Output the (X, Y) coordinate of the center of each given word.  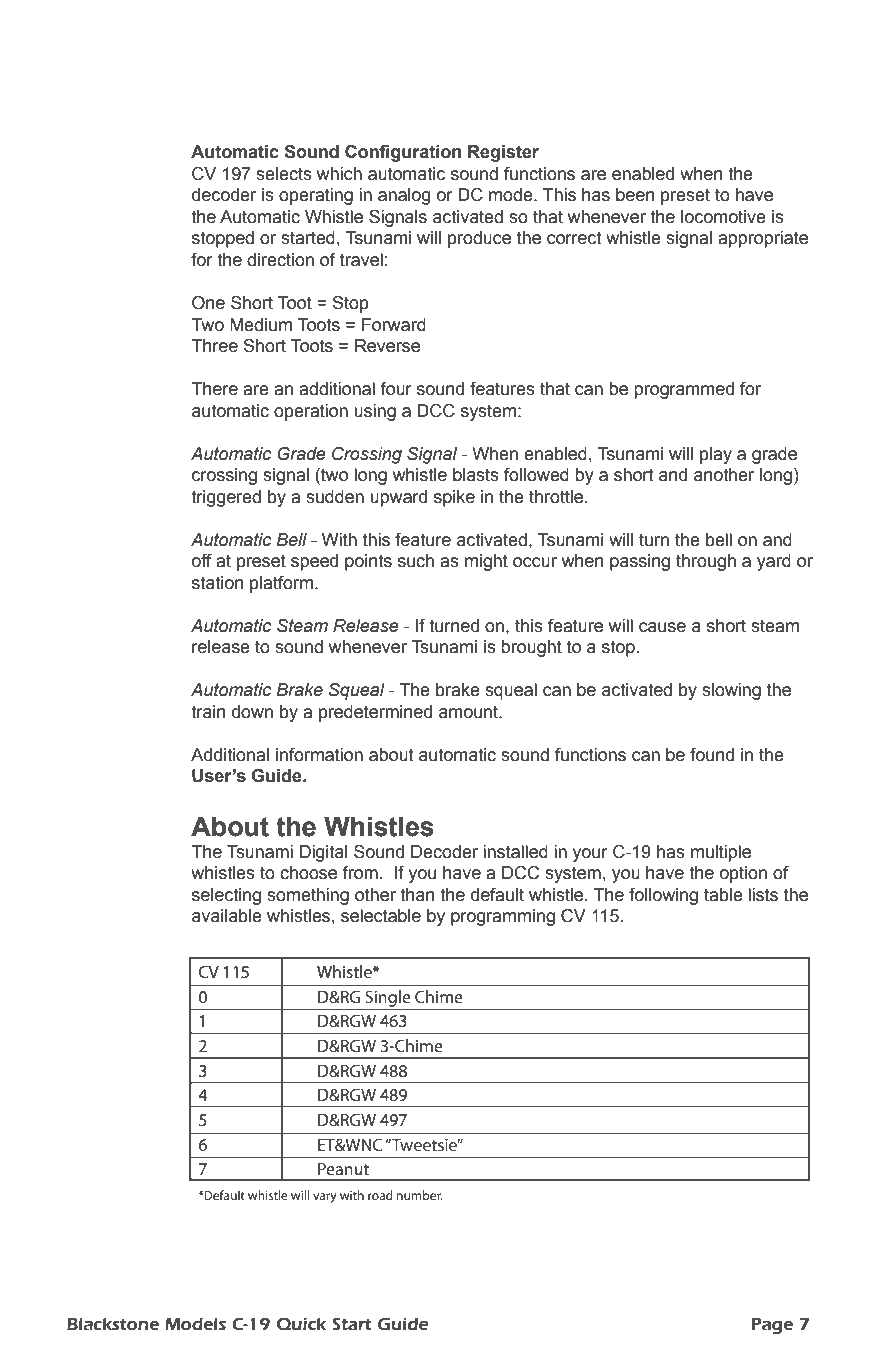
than (417, 895)
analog (404, 196)
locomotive (723, 217)
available (227, 916)
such (416, 561)
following (663, 896)
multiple (721, 853)
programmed (684, 390)
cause (662, 627)
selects (284, 174)
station (217, 583)
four (396, 389)
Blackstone (113, 1324)
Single (388, 998)
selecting (226, 896)
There (214, 389)
